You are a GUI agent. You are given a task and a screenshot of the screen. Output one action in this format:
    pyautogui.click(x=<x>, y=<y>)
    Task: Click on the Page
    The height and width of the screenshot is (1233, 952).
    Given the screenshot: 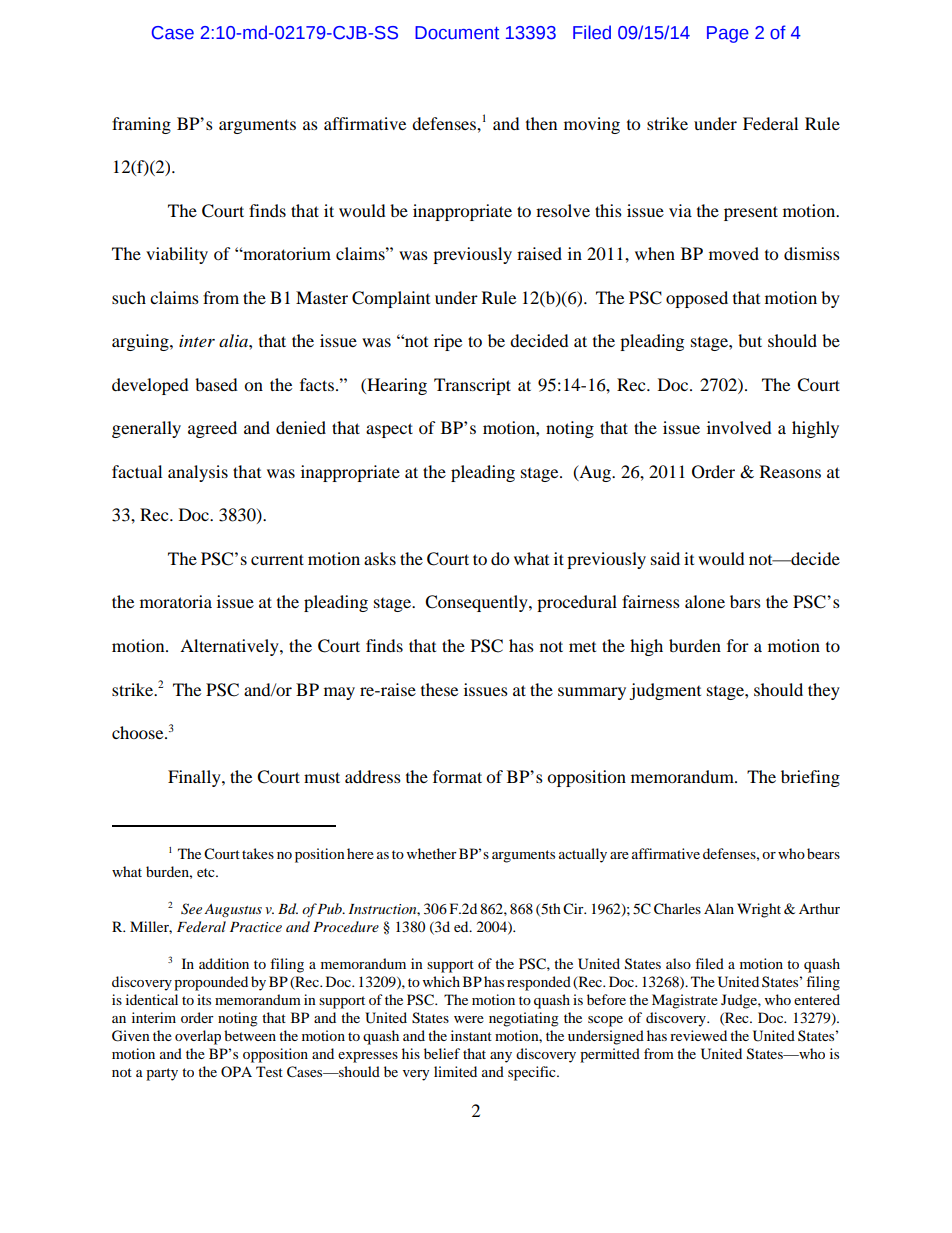 What is the action you would take?
    pyautogui.click(x=728, y=34)
